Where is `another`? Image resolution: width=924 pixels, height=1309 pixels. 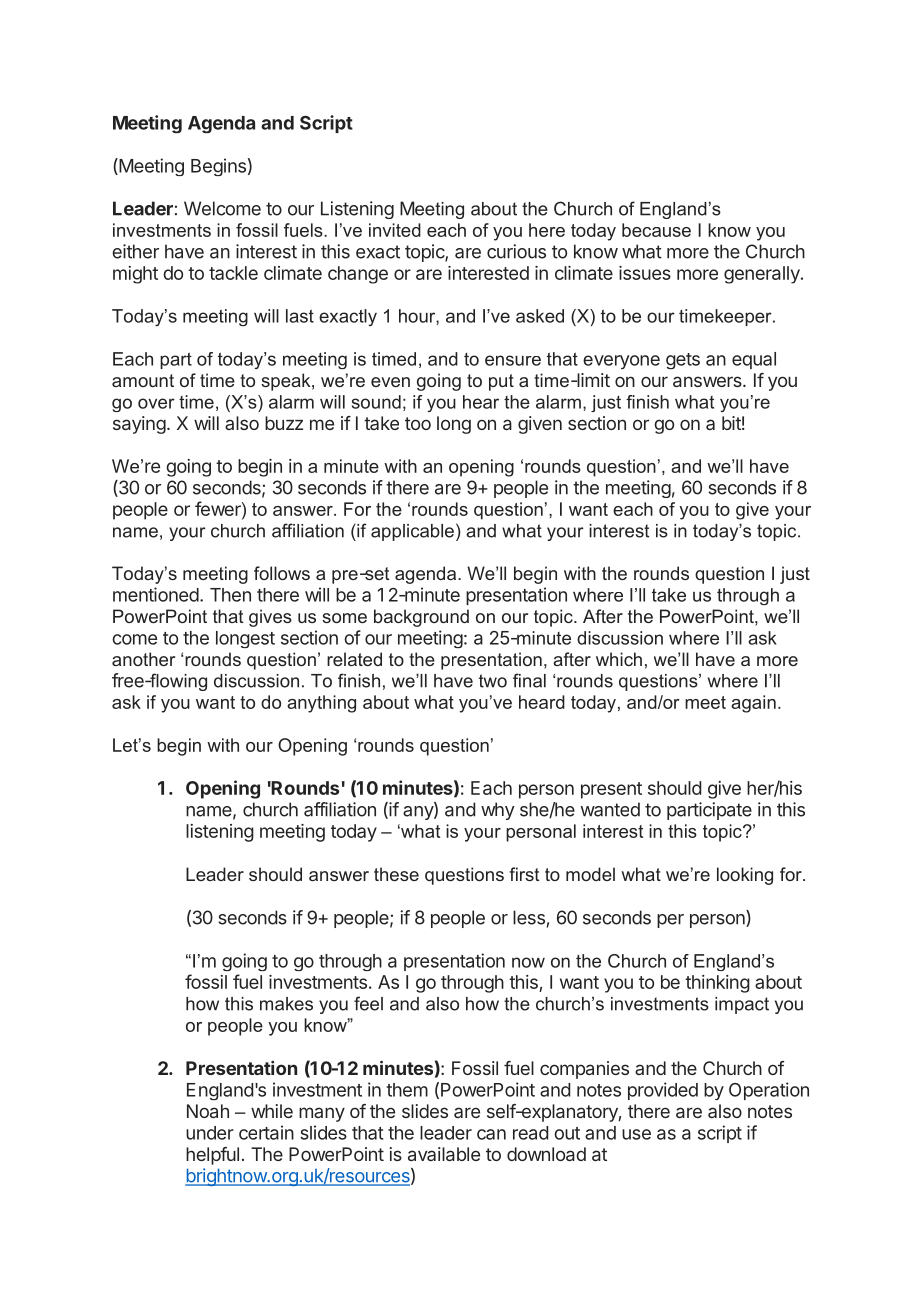
another is located at coordinates (143, 659).
